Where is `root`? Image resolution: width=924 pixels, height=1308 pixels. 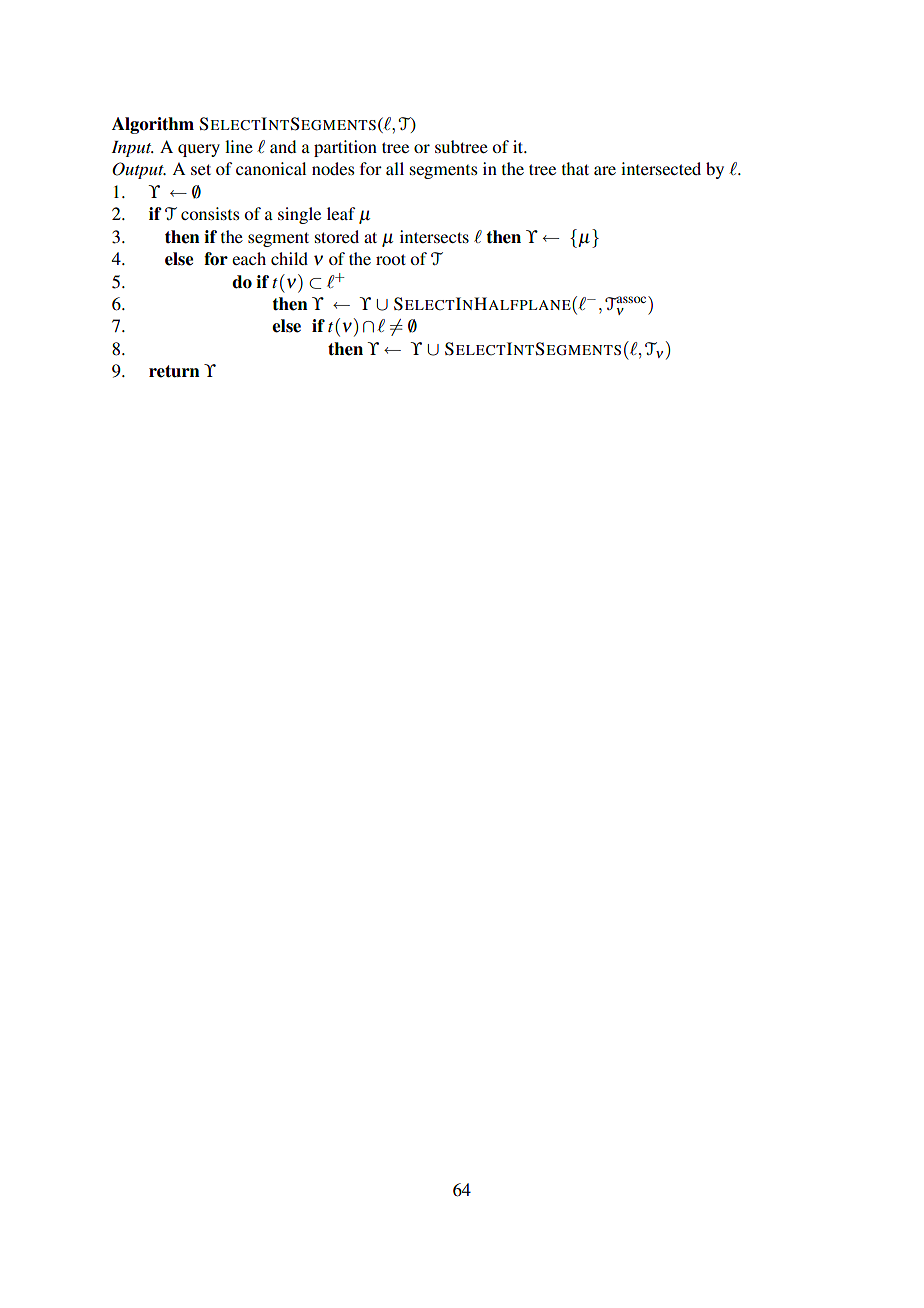
root is located at coordinates (391, 259).
